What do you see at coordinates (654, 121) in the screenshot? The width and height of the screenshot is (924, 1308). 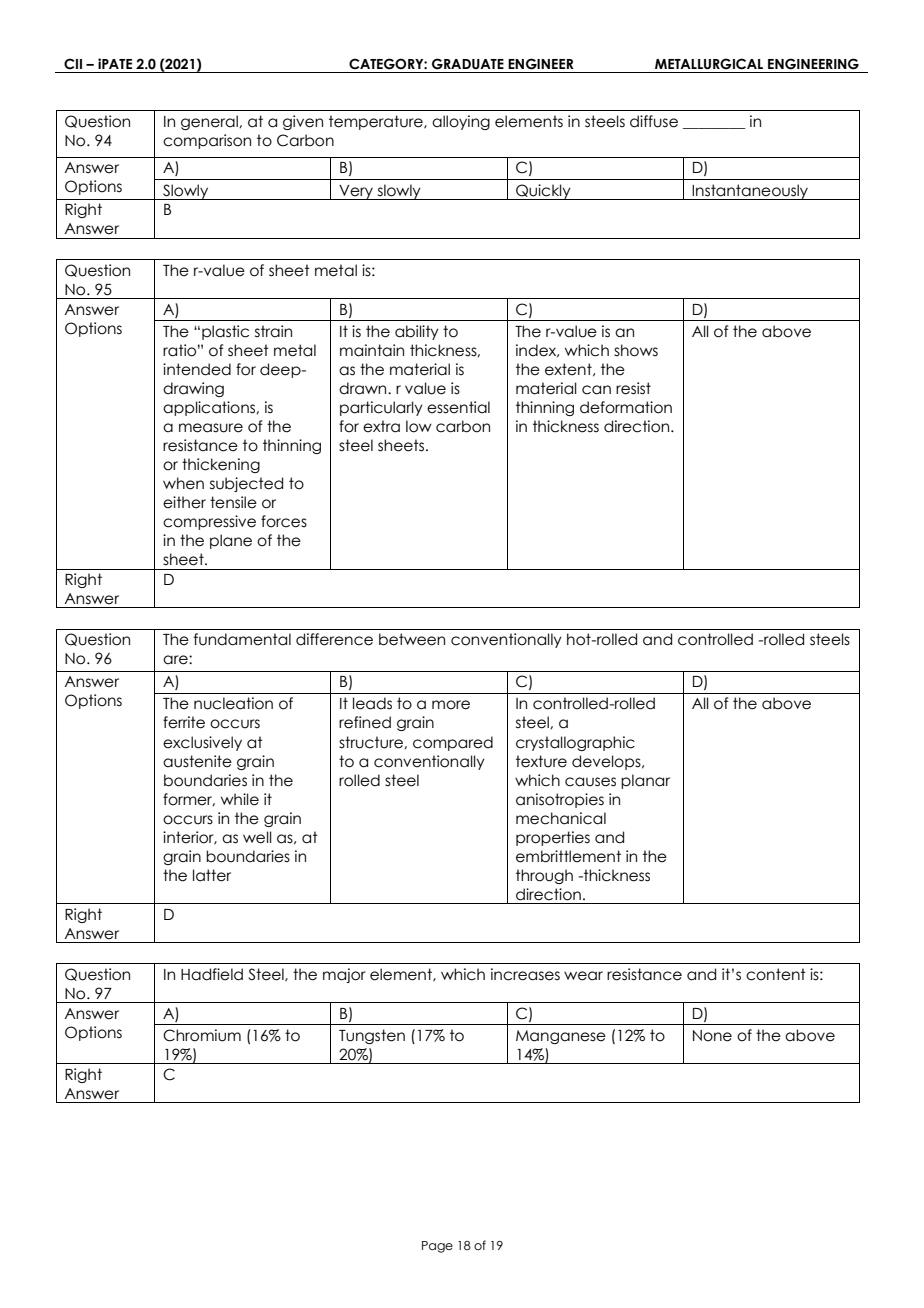 I see `diffuse` at bounding box center [654, 121].
